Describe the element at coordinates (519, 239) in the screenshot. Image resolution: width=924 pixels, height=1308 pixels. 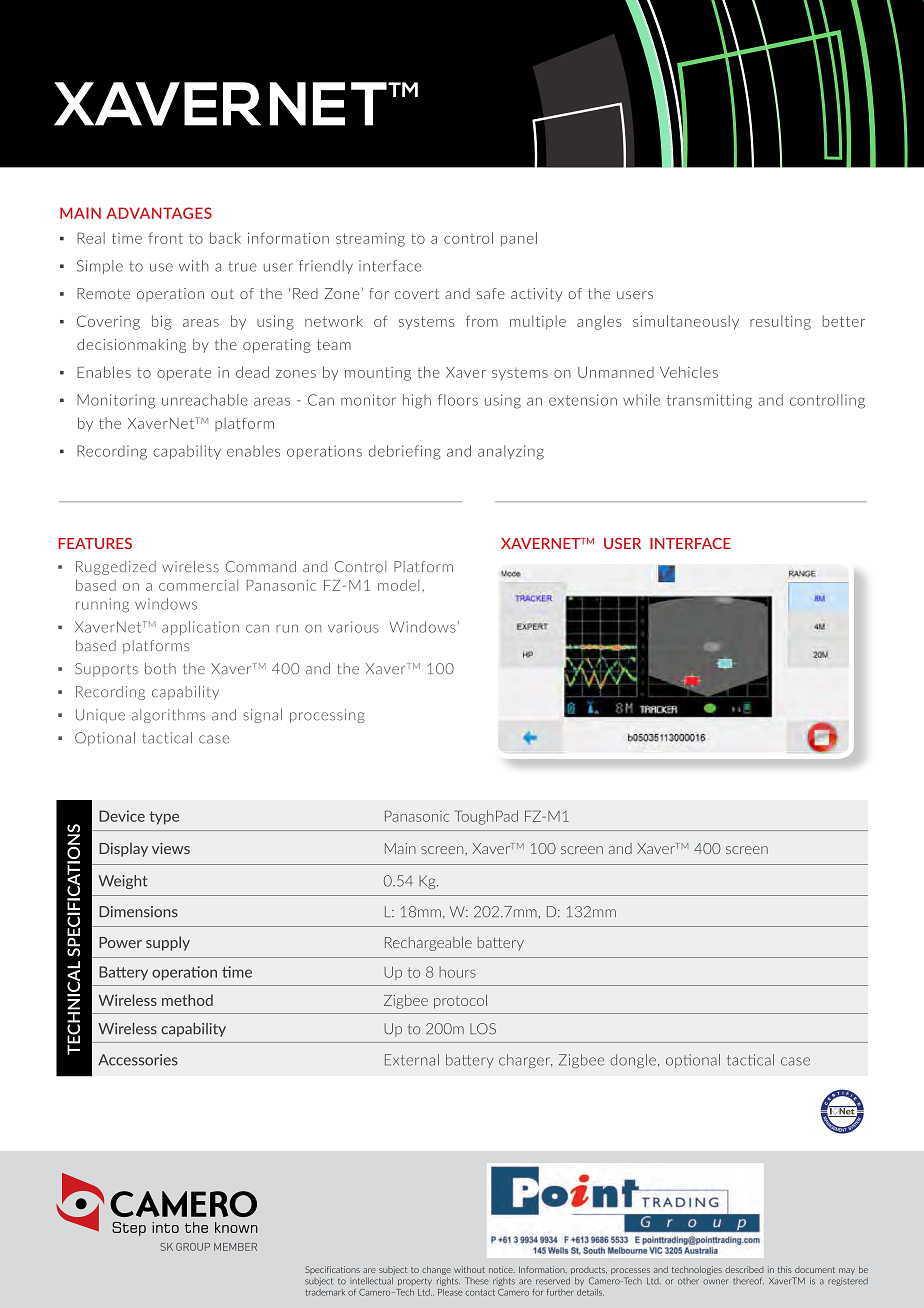
I see `panel` at that location.
